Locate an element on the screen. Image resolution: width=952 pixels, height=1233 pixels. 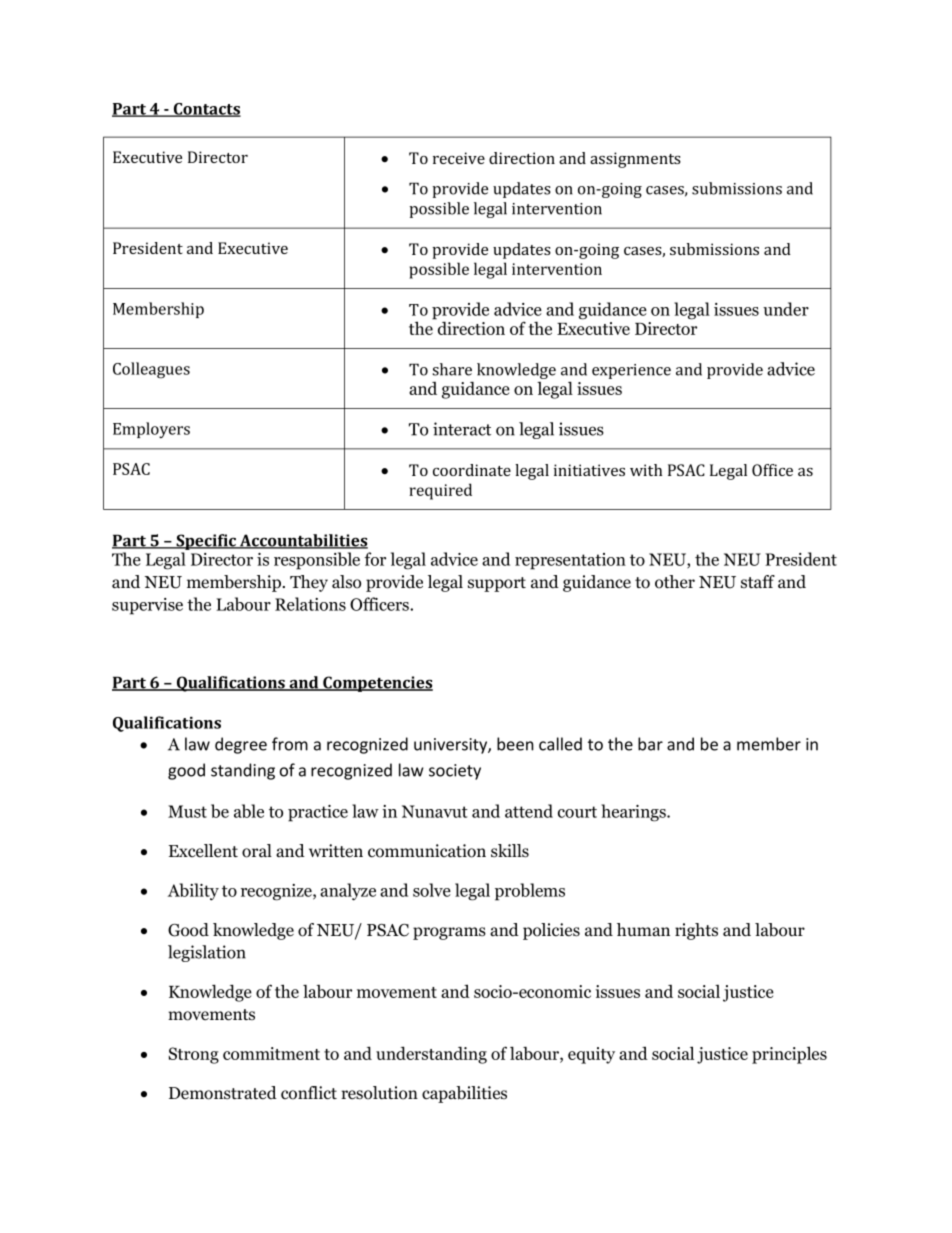
Contacts is located at coordinates (206, 110).
